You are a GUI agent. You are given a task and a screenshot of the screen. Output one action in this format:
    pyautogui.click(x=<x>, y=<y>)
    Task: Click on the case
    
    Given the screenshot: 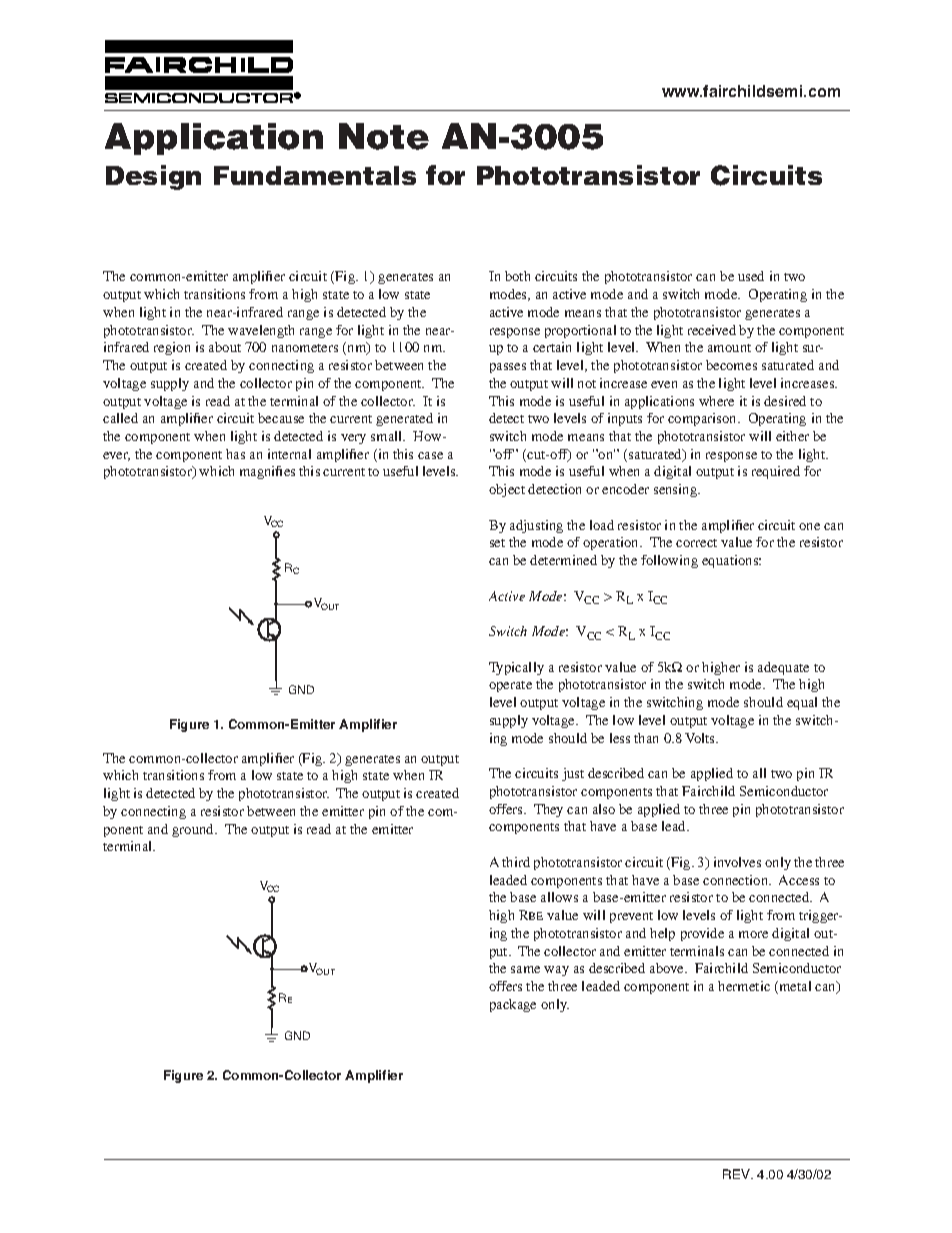 What is the action you would take?
    pyautogui.click(x=430, y=455)
